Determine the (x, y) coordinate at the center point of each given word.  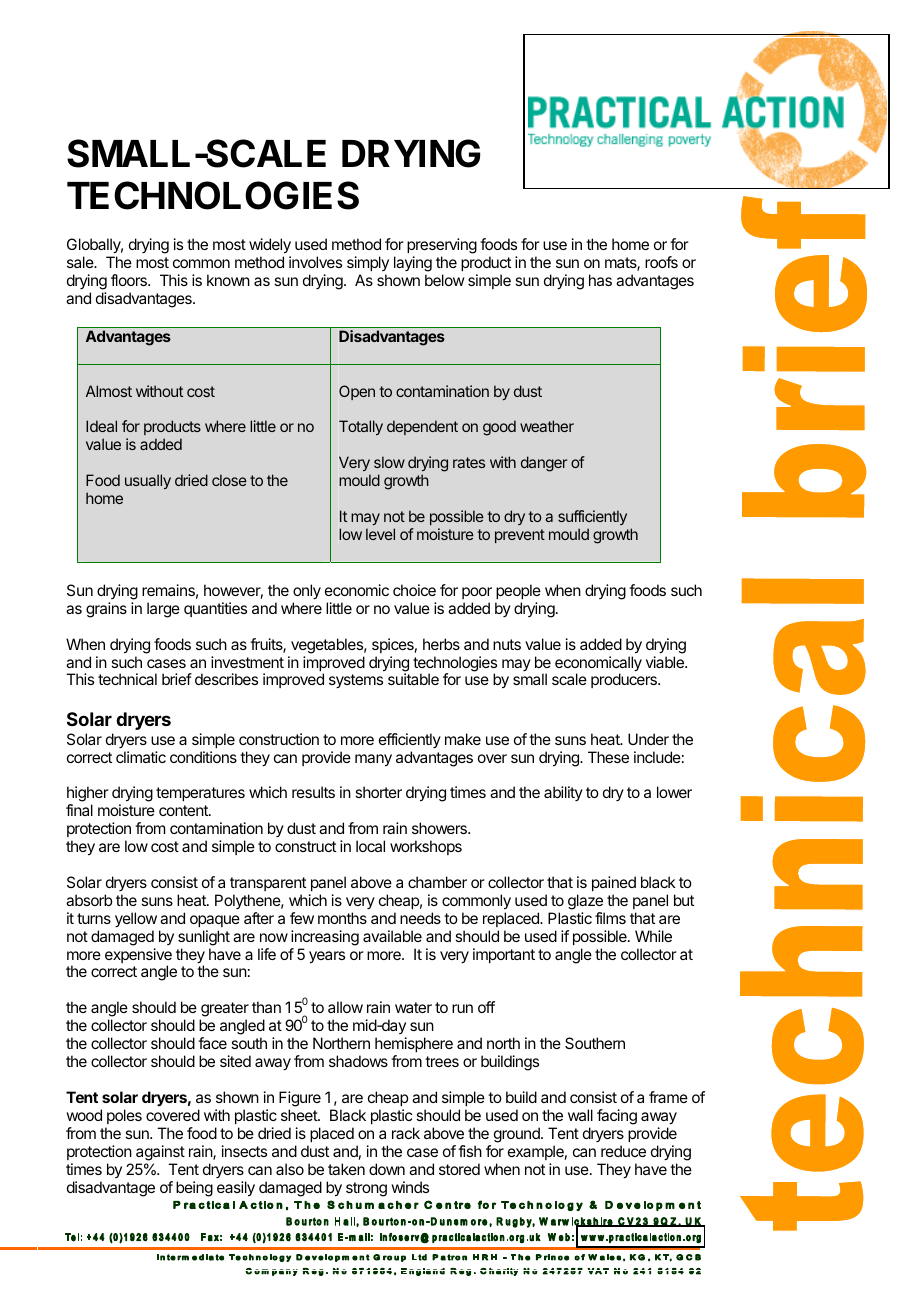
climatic (141, 757)
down (387, 1169)
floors (130, 280)
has (600, 280)
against (160, 1153)
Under (648, 739)
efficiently (410, 740)
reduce (623, 1151)
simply (368, 263)
